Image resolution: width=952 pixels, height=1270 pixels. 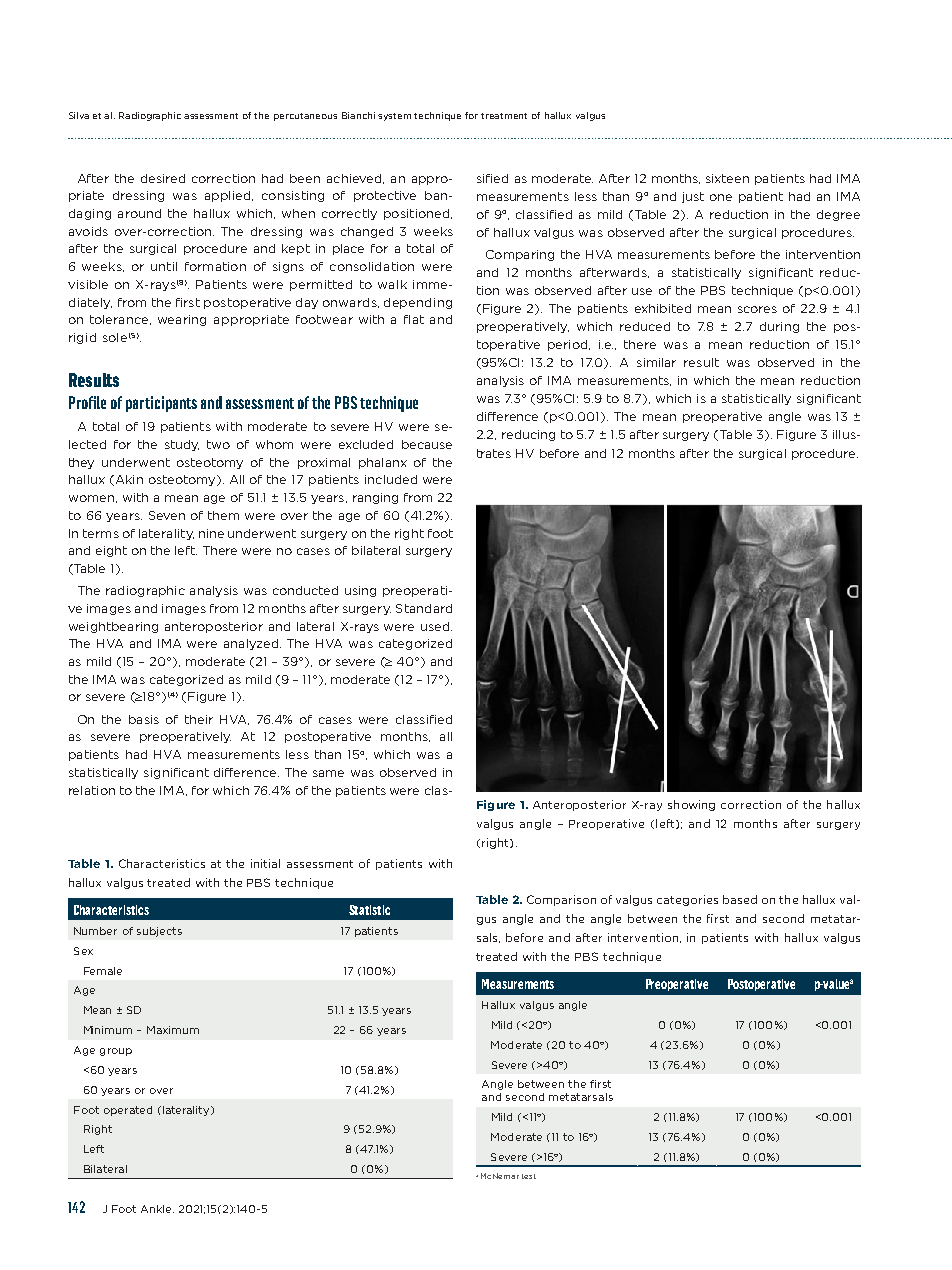 I want to click on system, so click(x=394, y=117).
